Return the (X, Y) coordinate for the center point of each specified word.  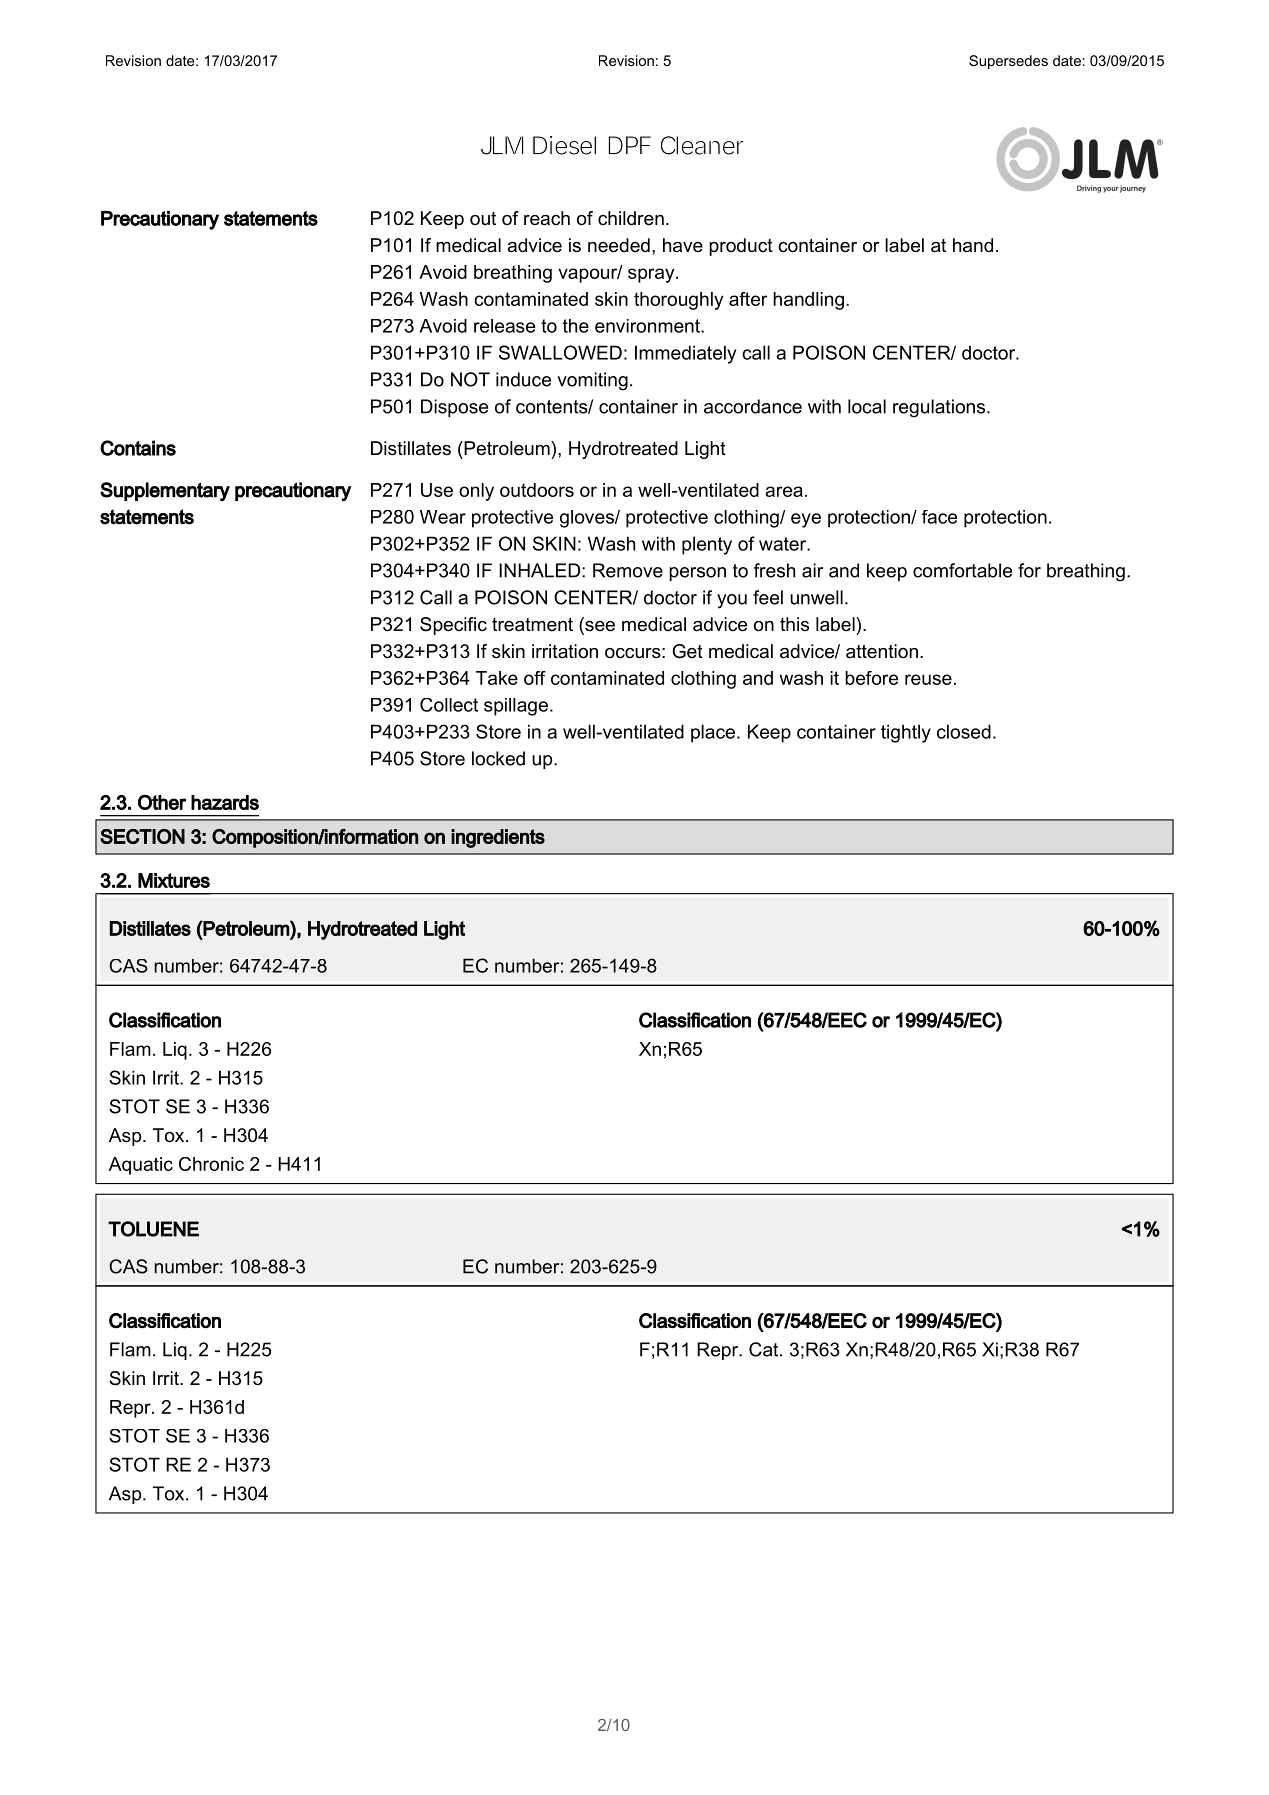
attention (882, 651)
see (599, 626)
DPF (630, 145)
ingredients (498, 838)
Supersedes (1008, 62)
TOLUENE (153, 1229)
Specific (453, 626)
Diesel (564, 145)
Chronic (211, 1164)
